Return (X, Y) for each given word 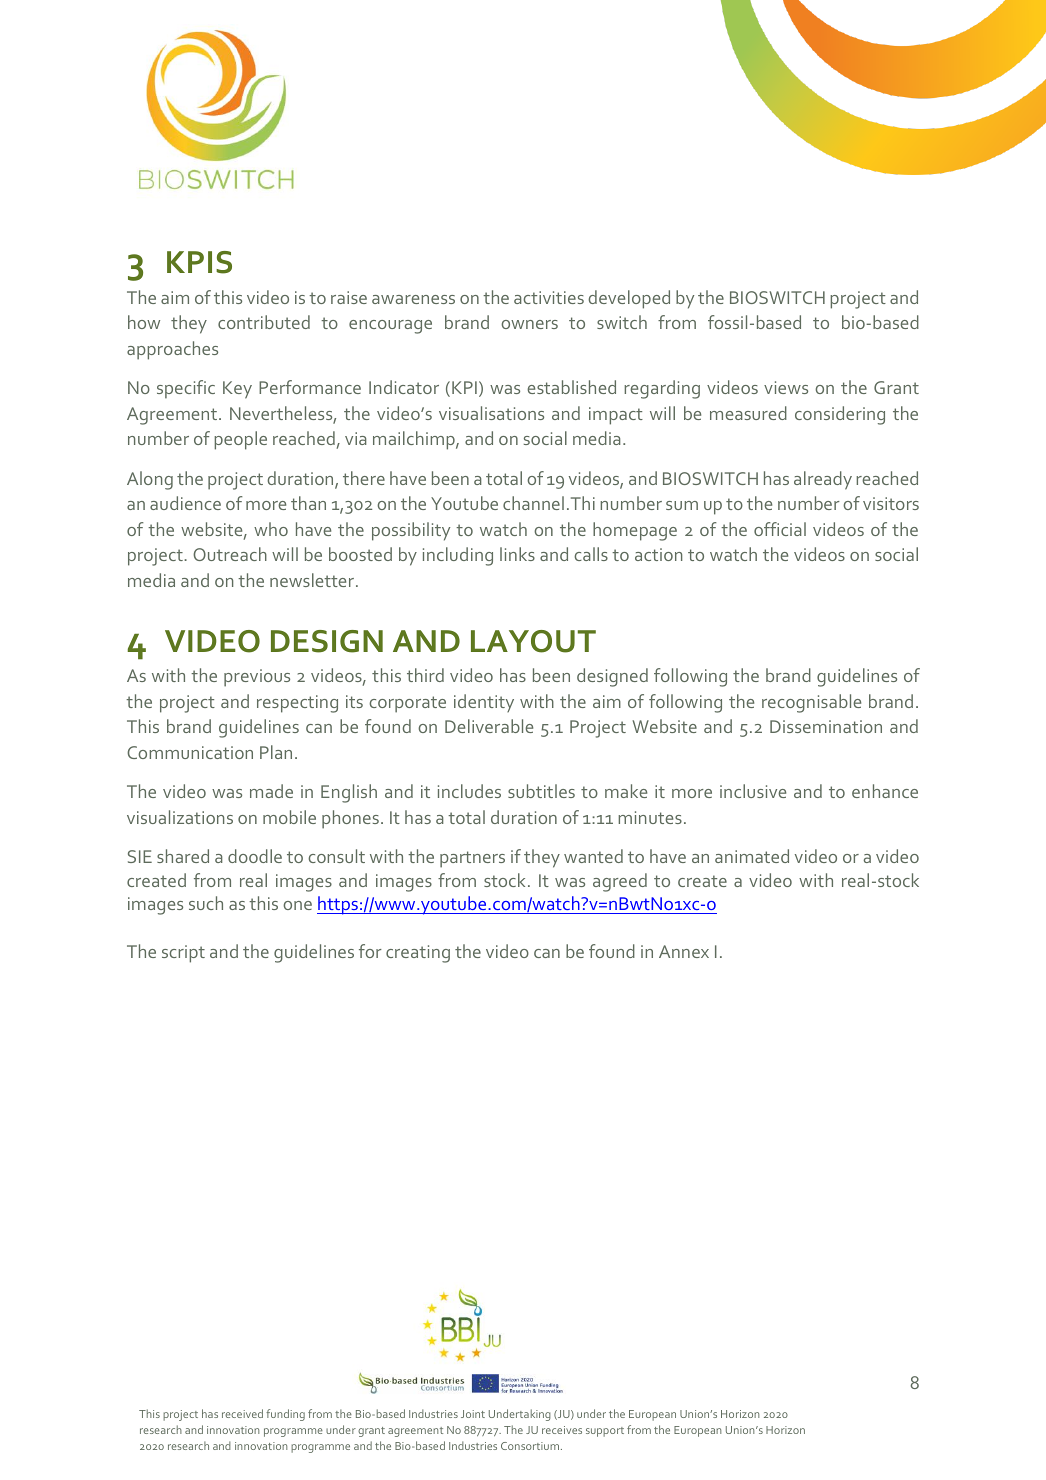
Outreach (230, 554)
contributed (264, 322)
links (517, 554)
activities (549, 297)
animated (752, 856)
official (780, 529)
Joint (473, 1414)
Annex (684, 951)
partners (472, 859)
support (605, 1432)
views (786, 387)
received (242, 1413)
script (183, 954)
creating (418, 954)
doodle (255, 856)
